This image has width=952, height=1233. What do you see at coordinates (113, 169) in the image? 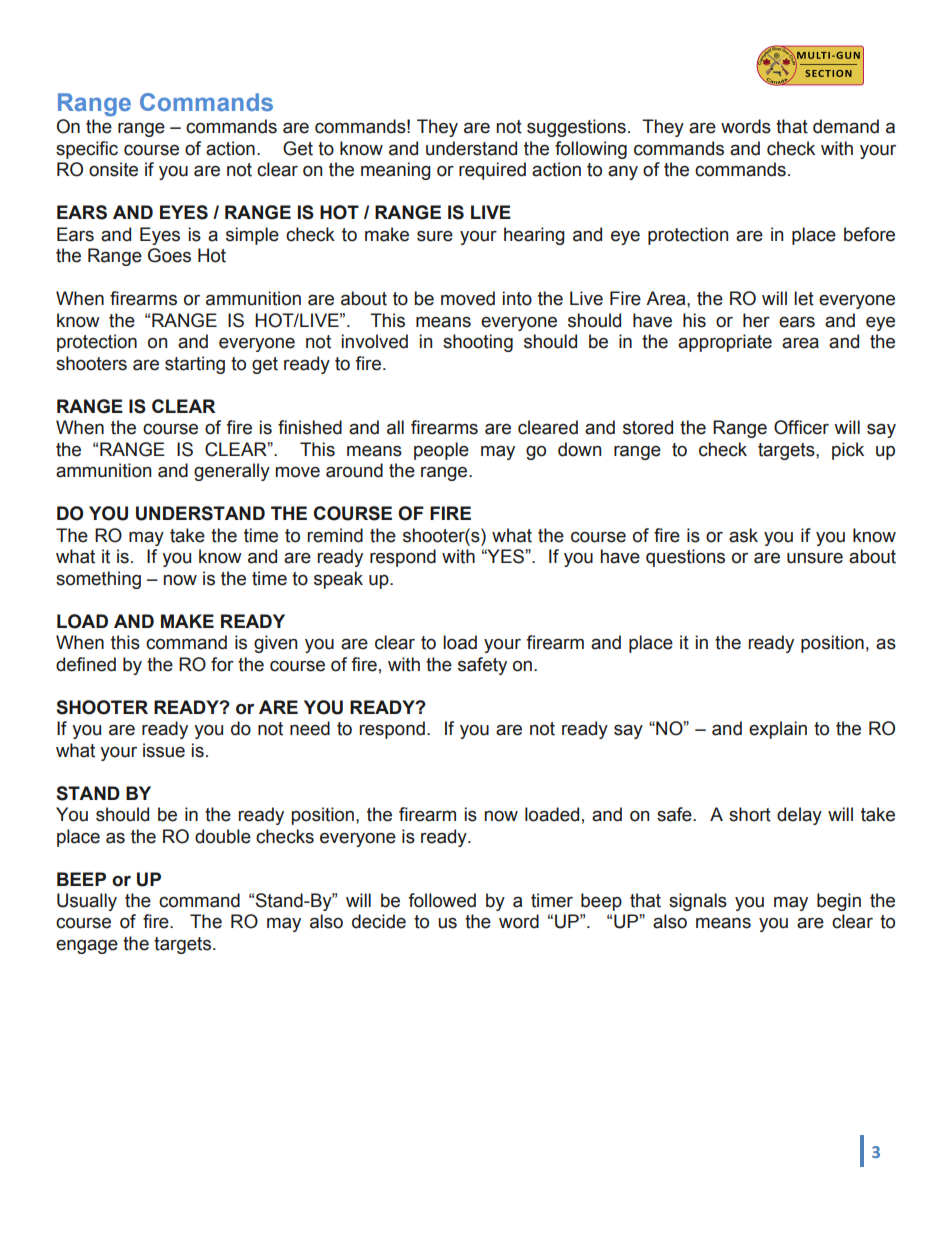
I see `onsite` at bounding box center [113, 169].
